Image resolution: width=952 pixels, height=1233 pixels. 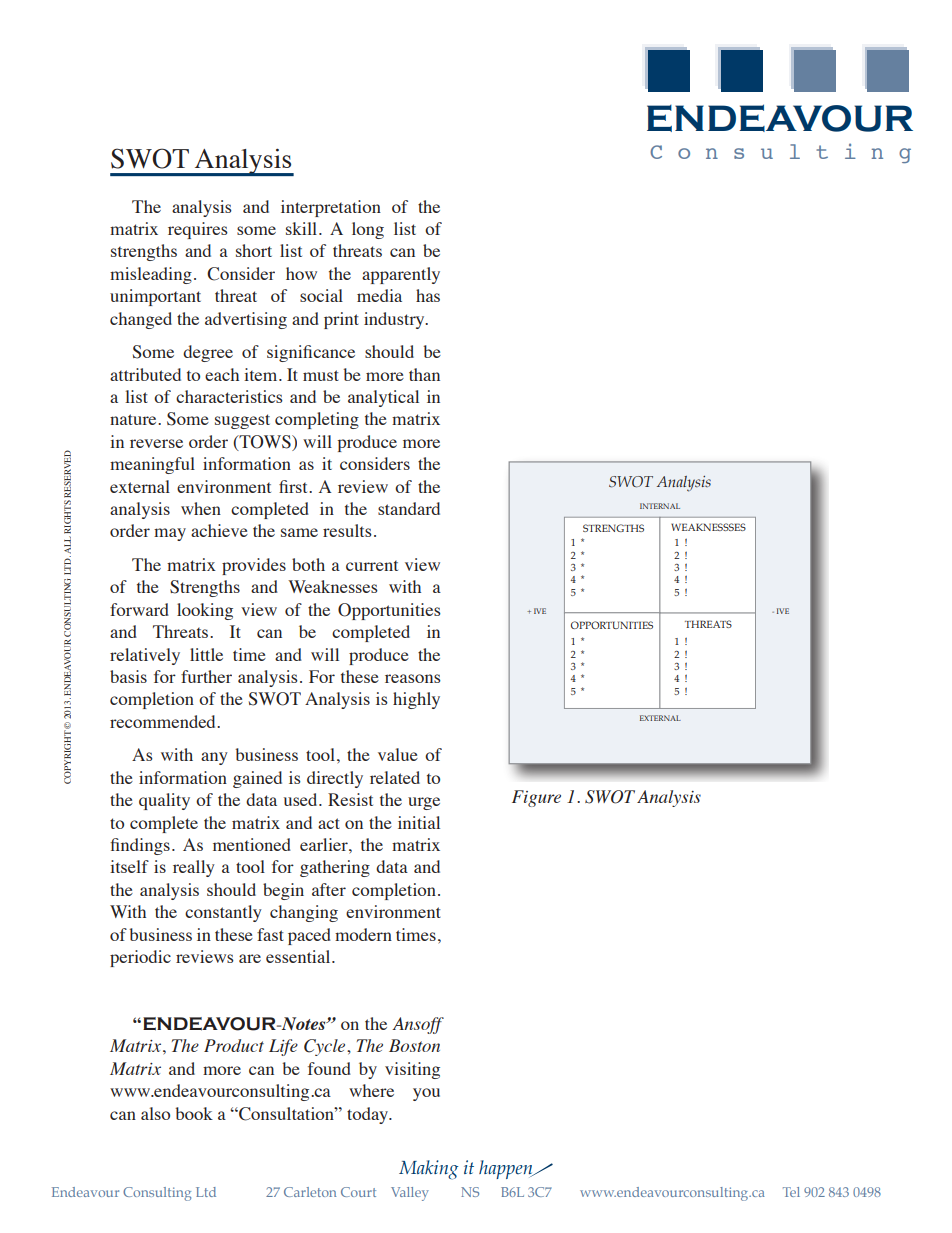 I want to click on Making, so click(x=428, y=1170).
